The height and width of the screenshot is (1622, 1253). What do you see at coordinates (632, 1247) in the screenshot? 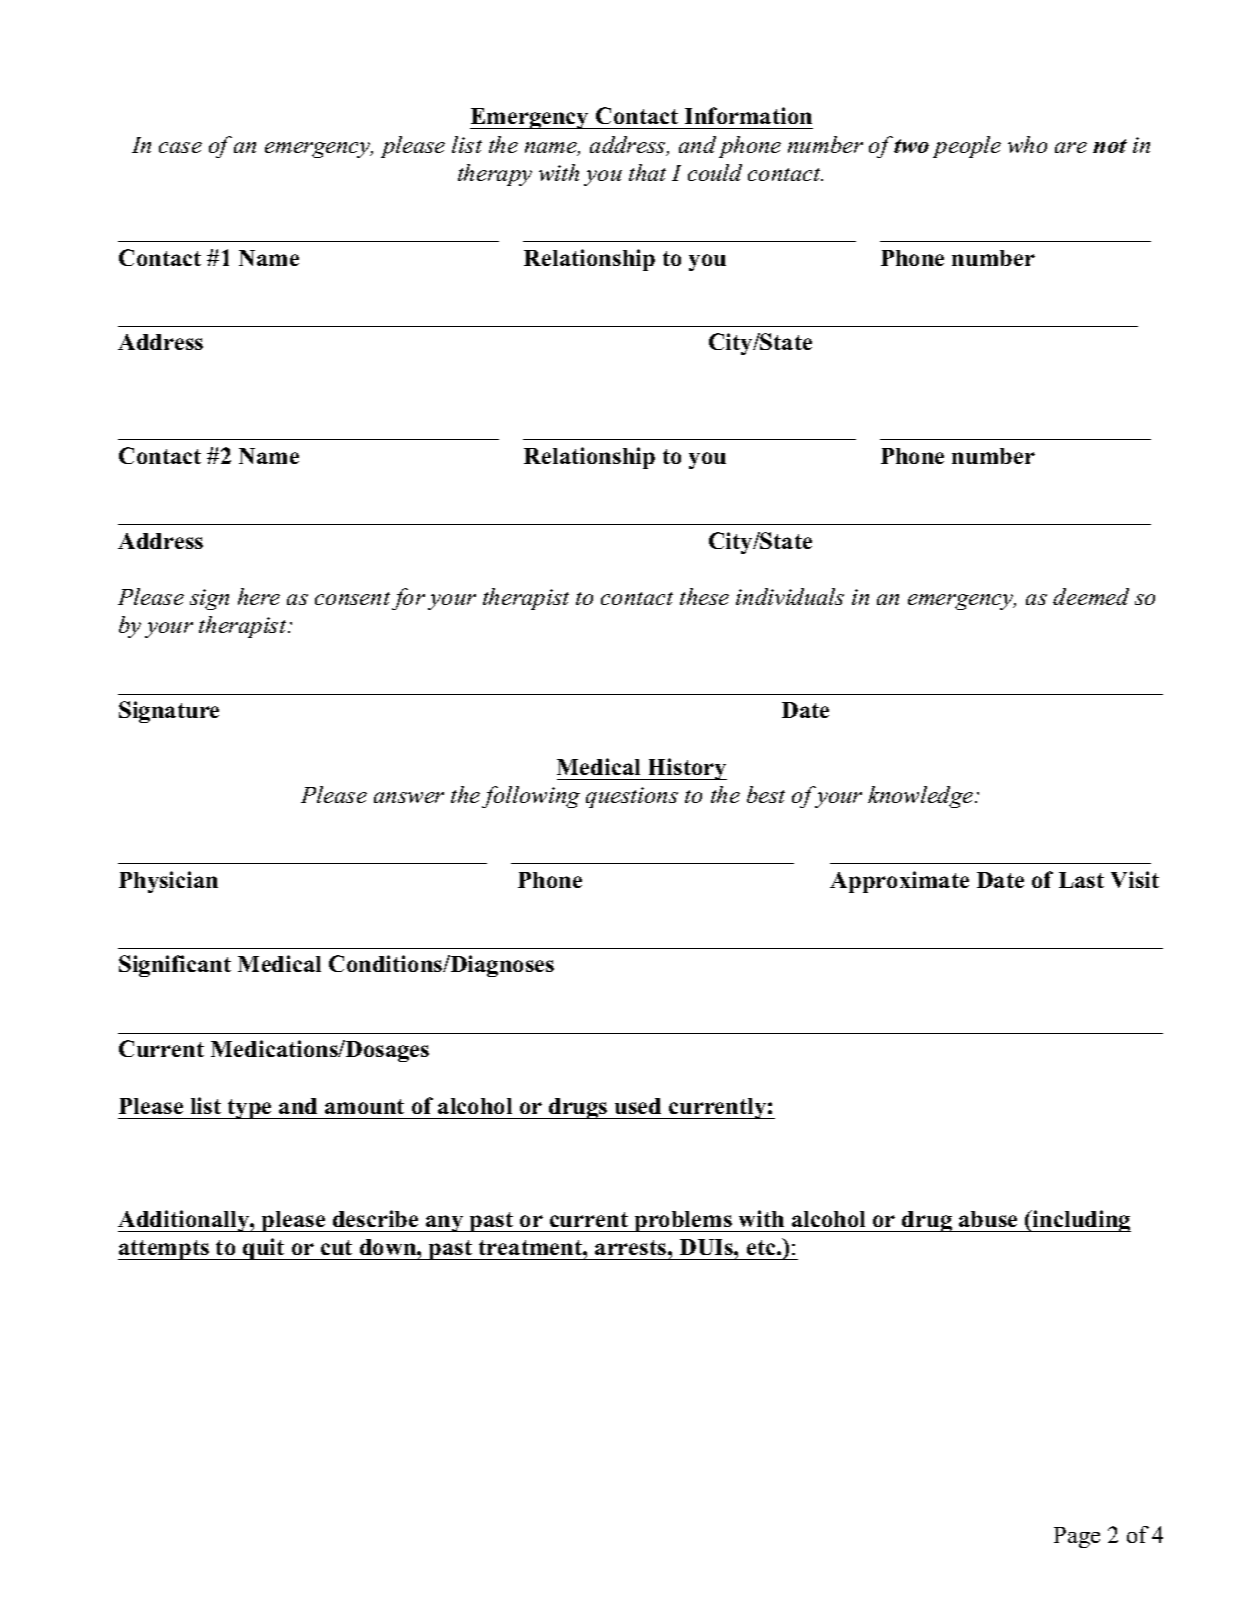
I see `arrests` at bounding box center [632, 1247].
